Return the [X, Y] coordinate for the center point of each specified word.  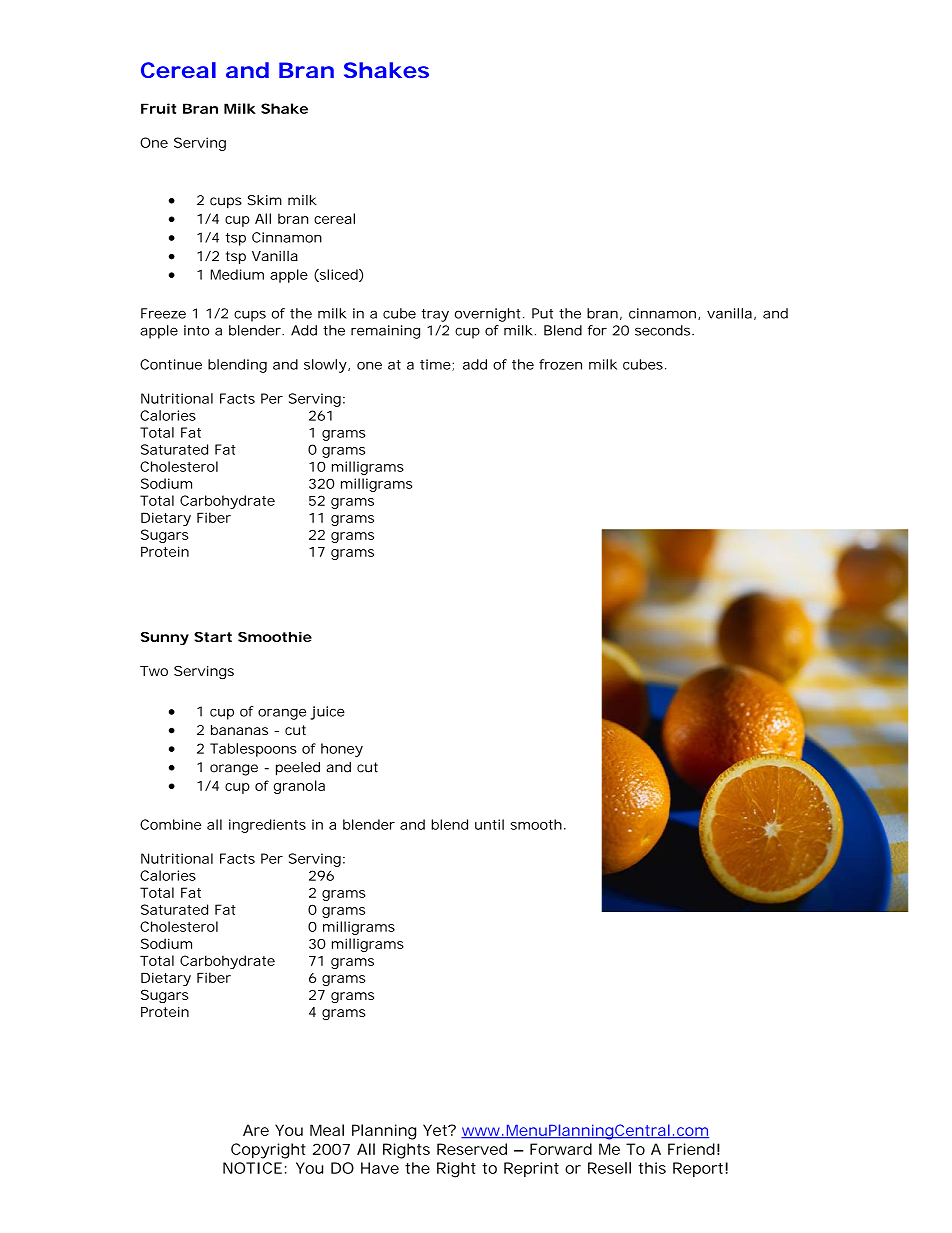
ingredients [267, 826]
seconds [664, 330]
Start [213, 637]
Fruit [158, 108]
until [489, 824]
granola [299, 787]
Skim [265, 200]
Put [542, 313]
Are [256, 1130]
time [436, 365]
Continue [171, 364]
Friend [691, 1149]
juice [327, 713]
